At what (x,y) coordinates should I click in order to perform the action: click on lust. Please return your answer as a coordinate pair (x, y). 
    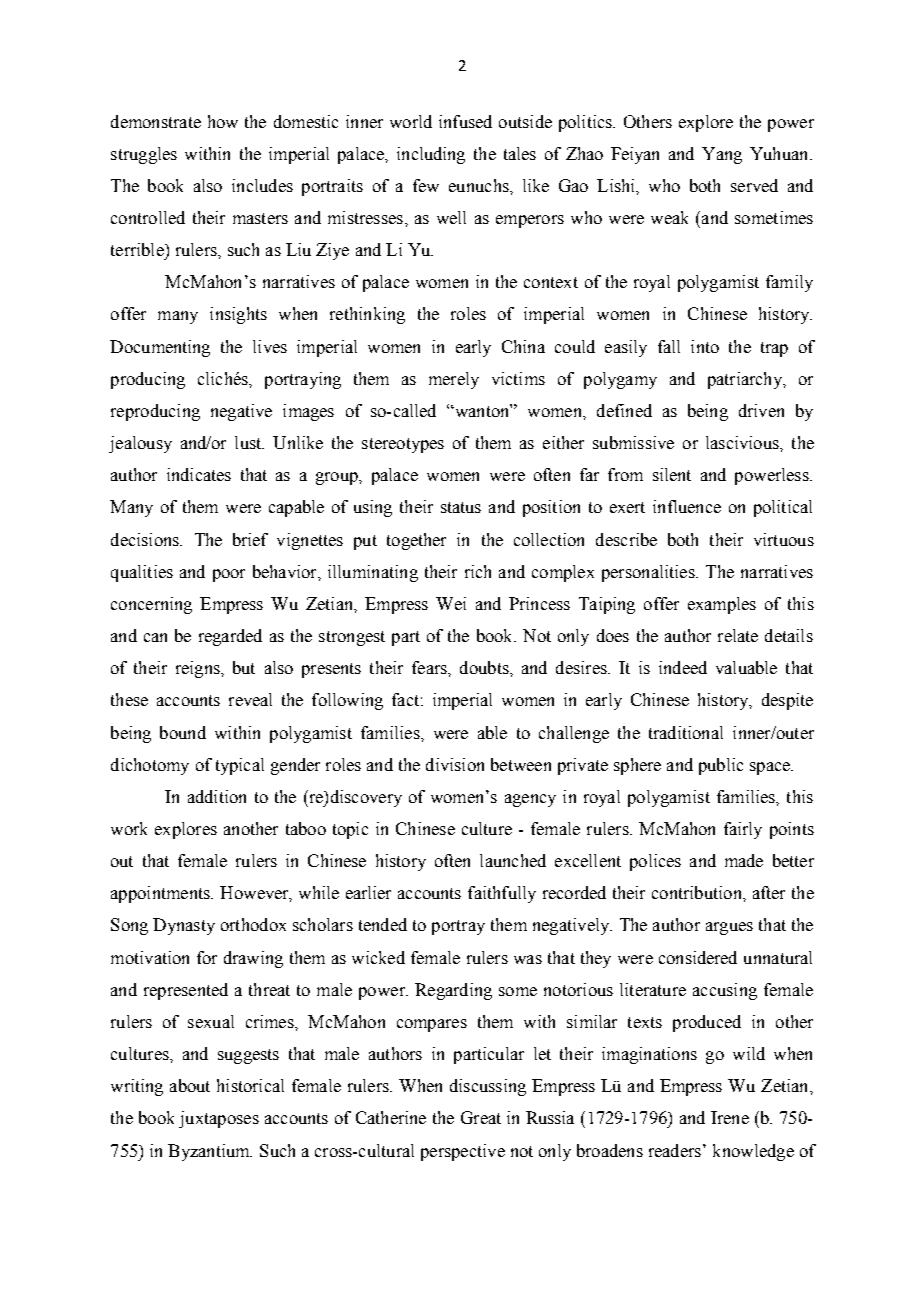
    Looking at the image, I should click on (249, 442).
